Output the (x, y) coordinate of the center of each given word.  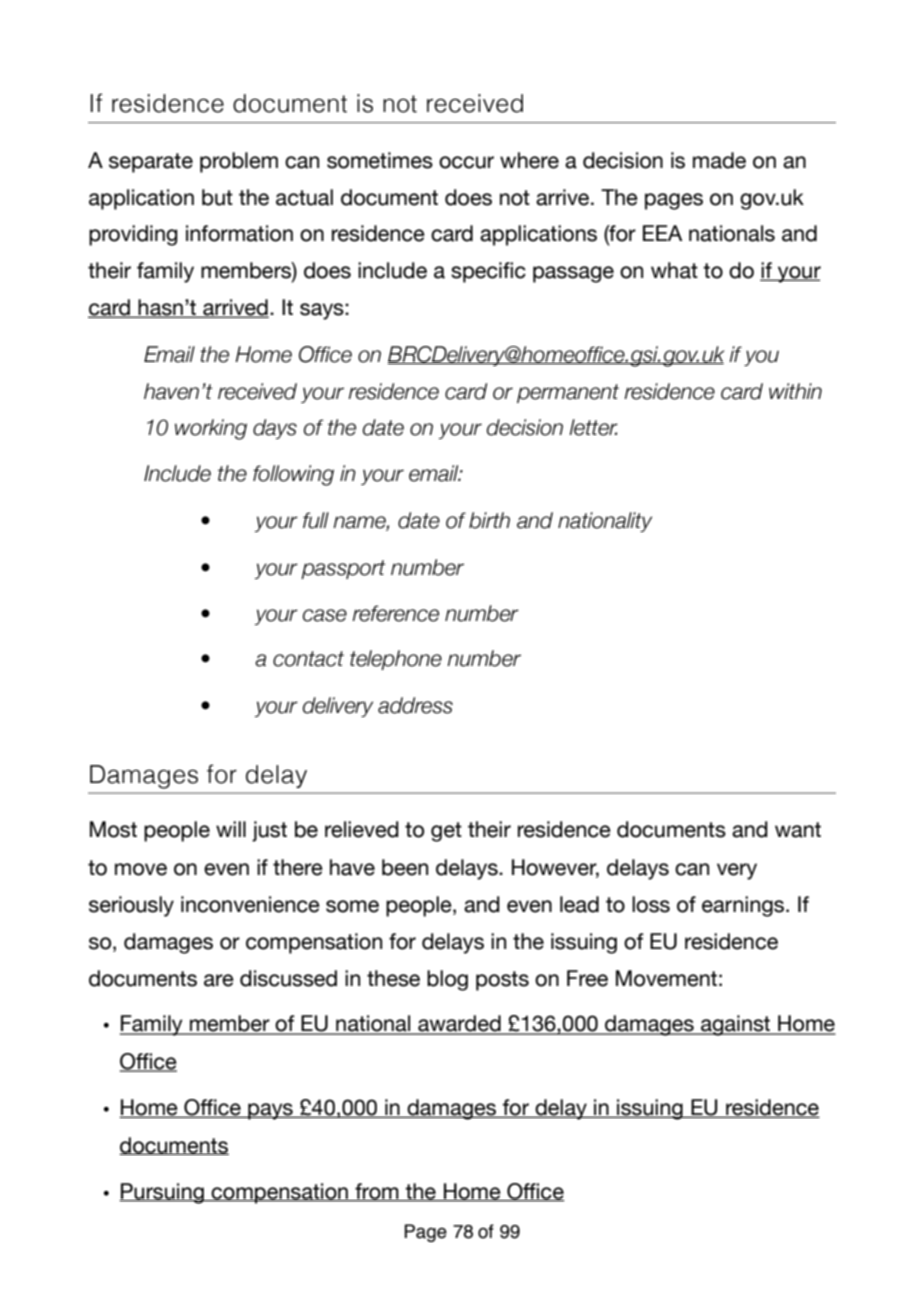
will (231, 829)
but (217, 197)
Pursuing (162, 1193)
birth (489, 520)
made (719, 160)
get (446, 832)
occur (466, 162)
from (377, 1192)
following (293, 475)
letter (593, 427)
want (798, 830)
